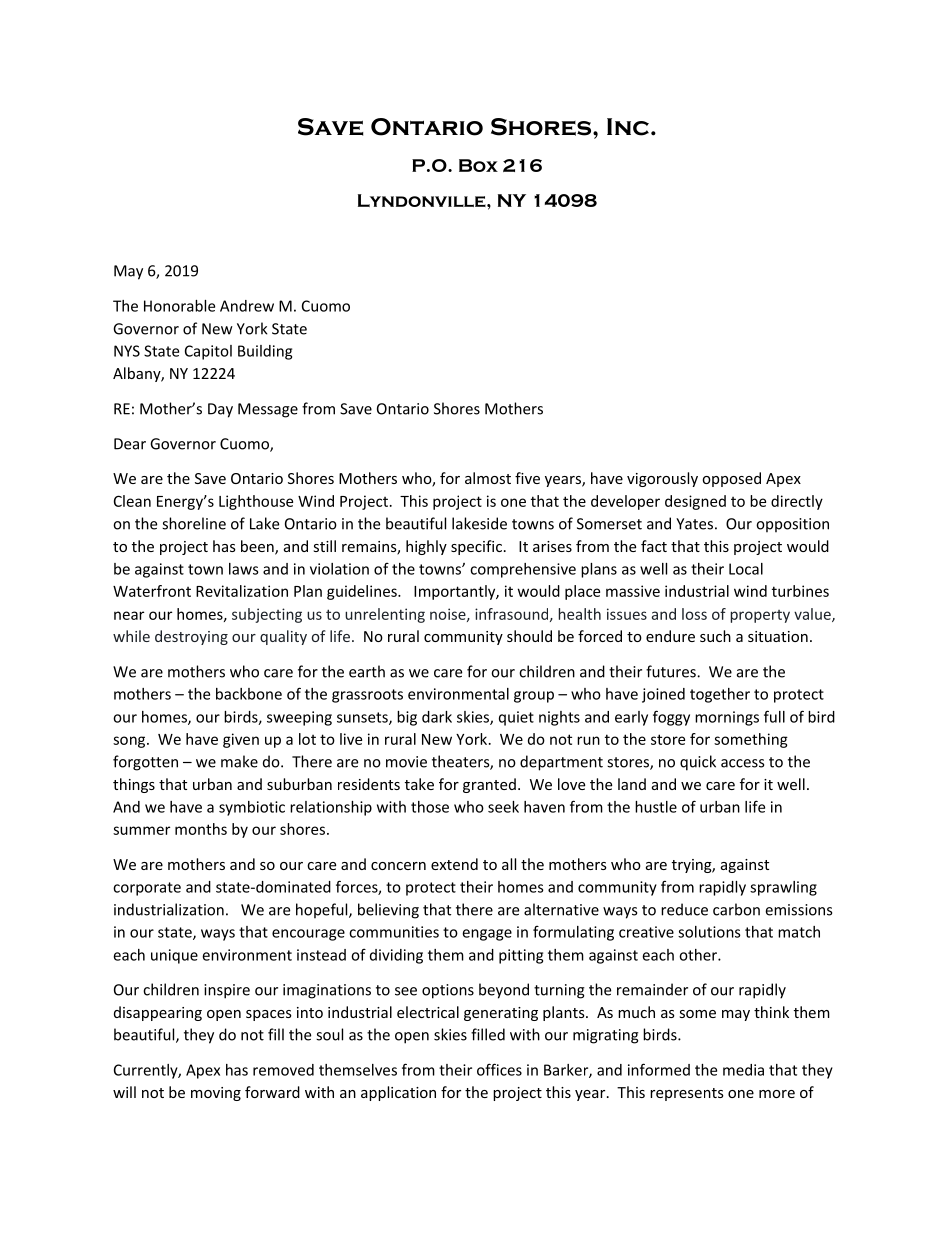 The image size is (952, 1233). What do you see at coordinates (628, 127) in the screenshot?
I see `Inc` at bounding box center [628, 127].
